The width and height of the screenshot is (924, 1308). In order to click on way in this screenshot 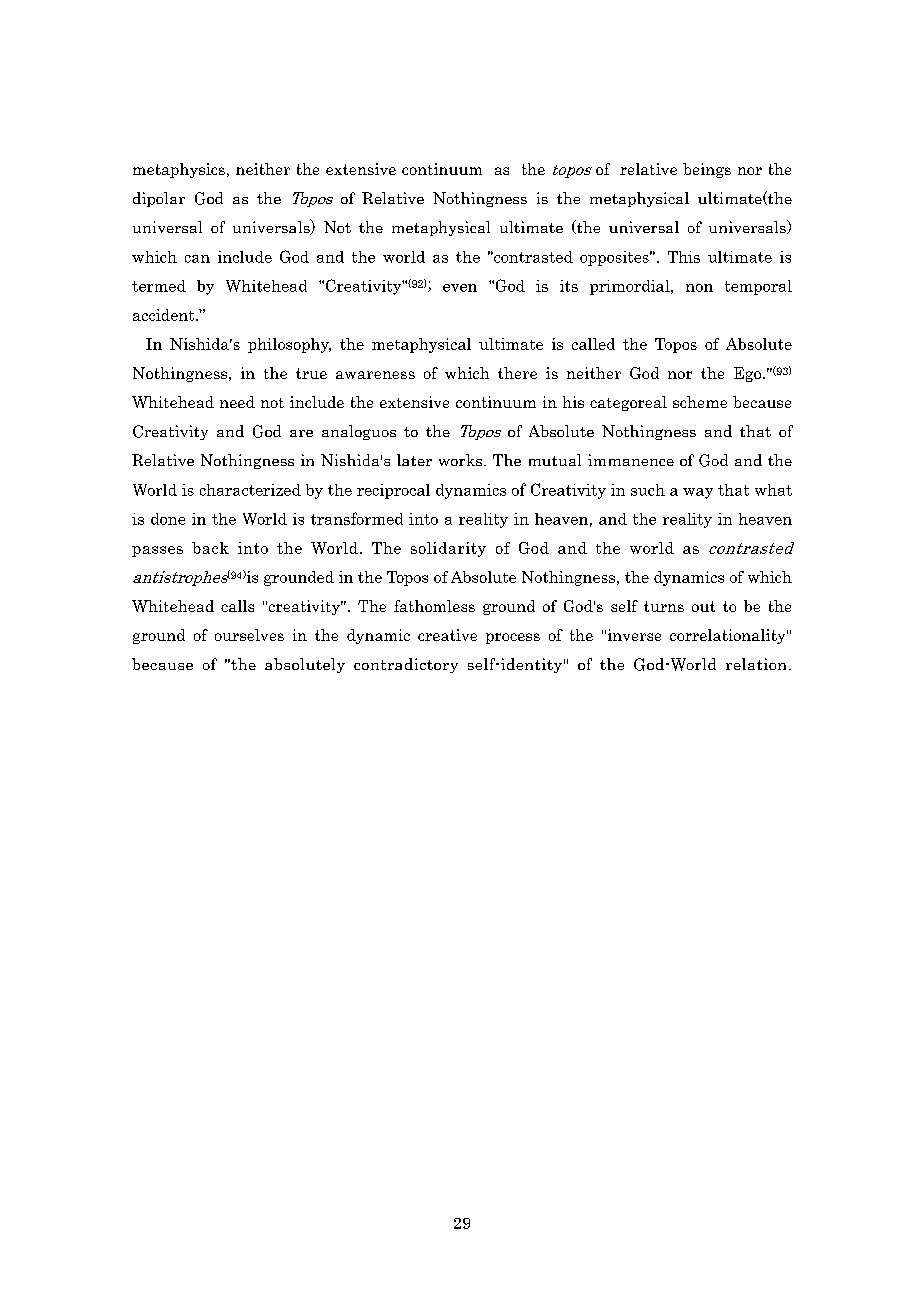, I will do `click(698, 493)`.
